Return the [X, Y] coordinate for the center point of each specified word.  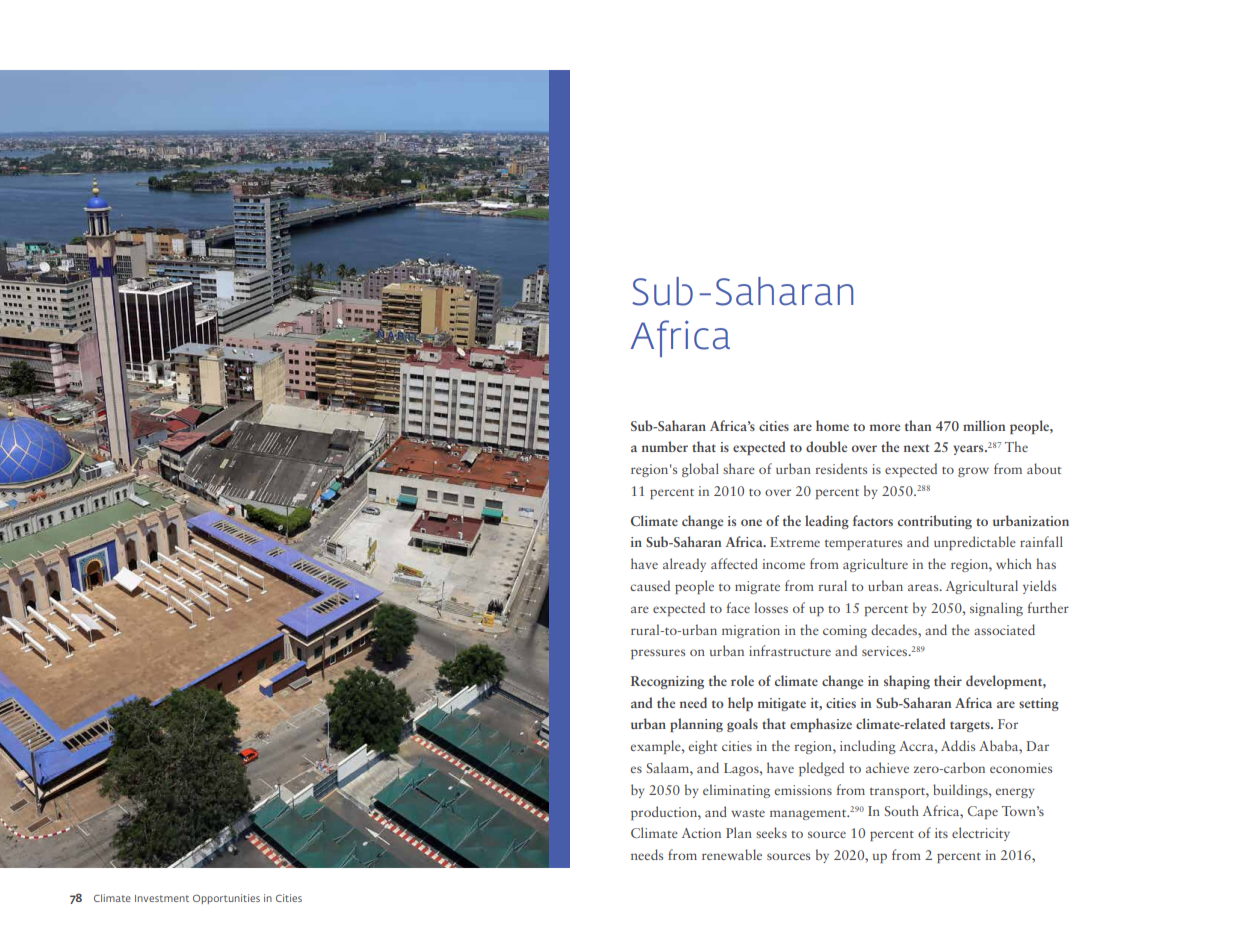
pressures [658, 654]
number [665, 446]
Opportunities [226, 899]
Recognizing [667, 682]
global [700, 470]
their [948, 680]
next [916, 448]
